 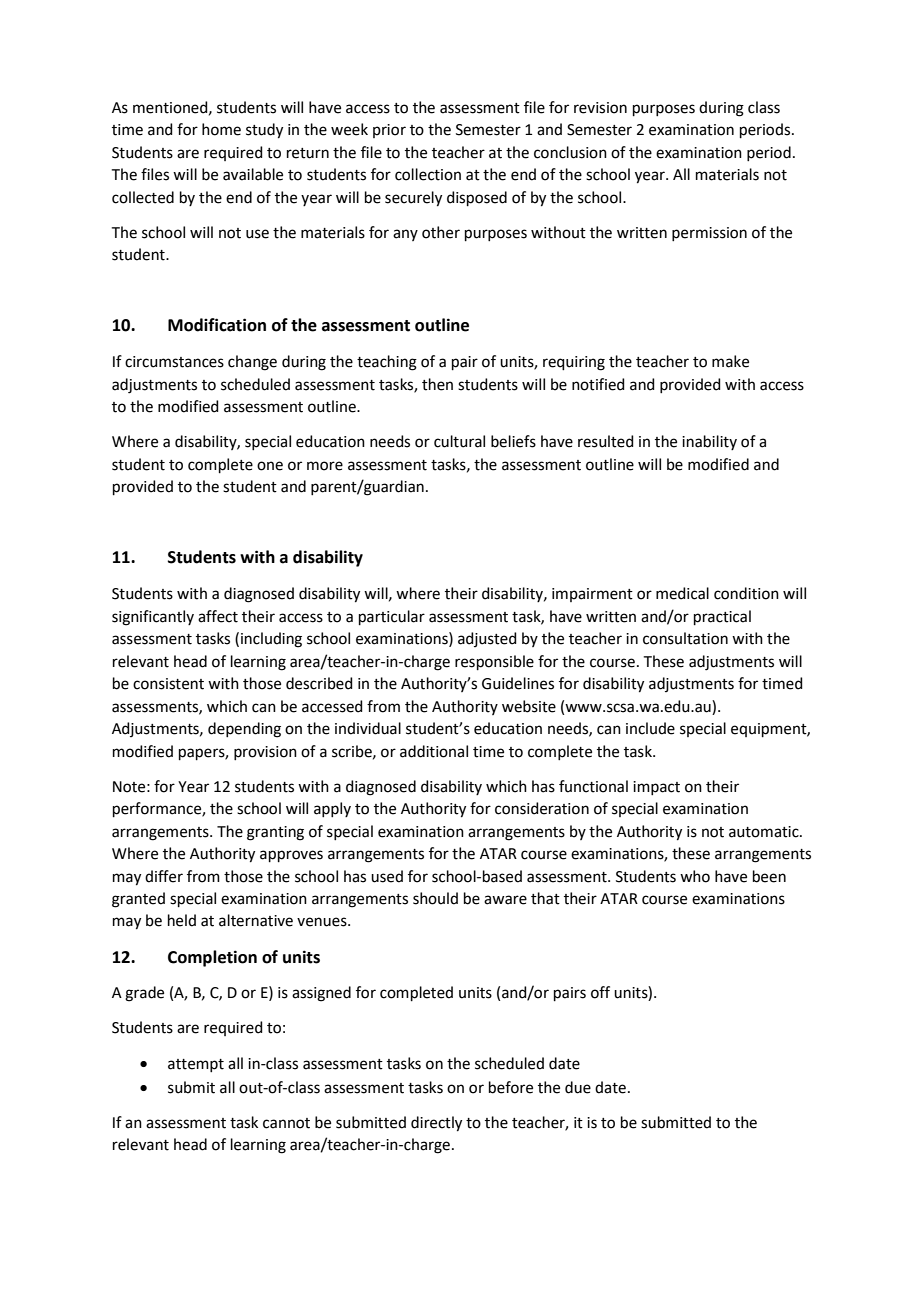 I want to click on cultural, so click(x=459, y=441).
